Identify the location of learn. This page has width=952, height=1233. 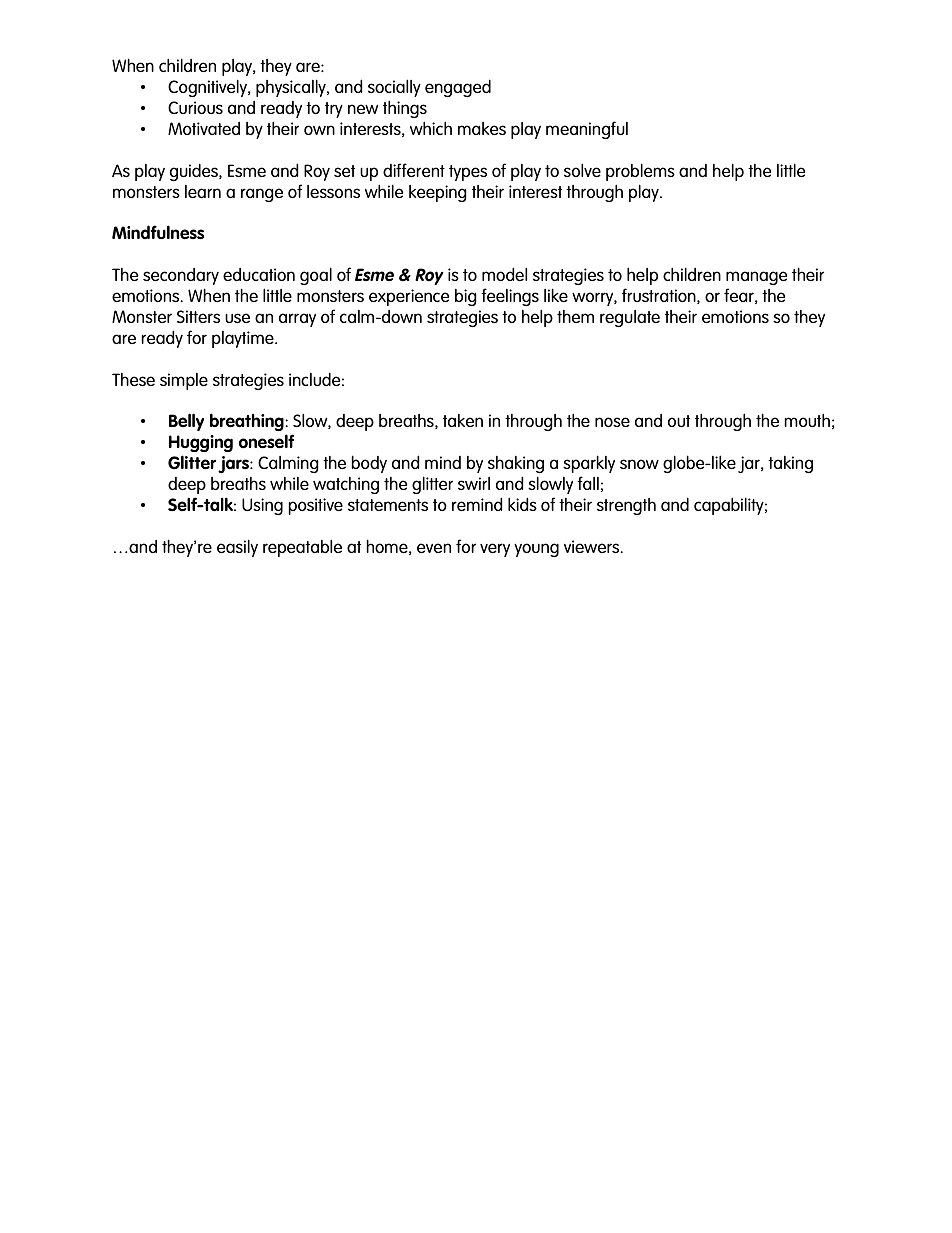
(203, 191).
